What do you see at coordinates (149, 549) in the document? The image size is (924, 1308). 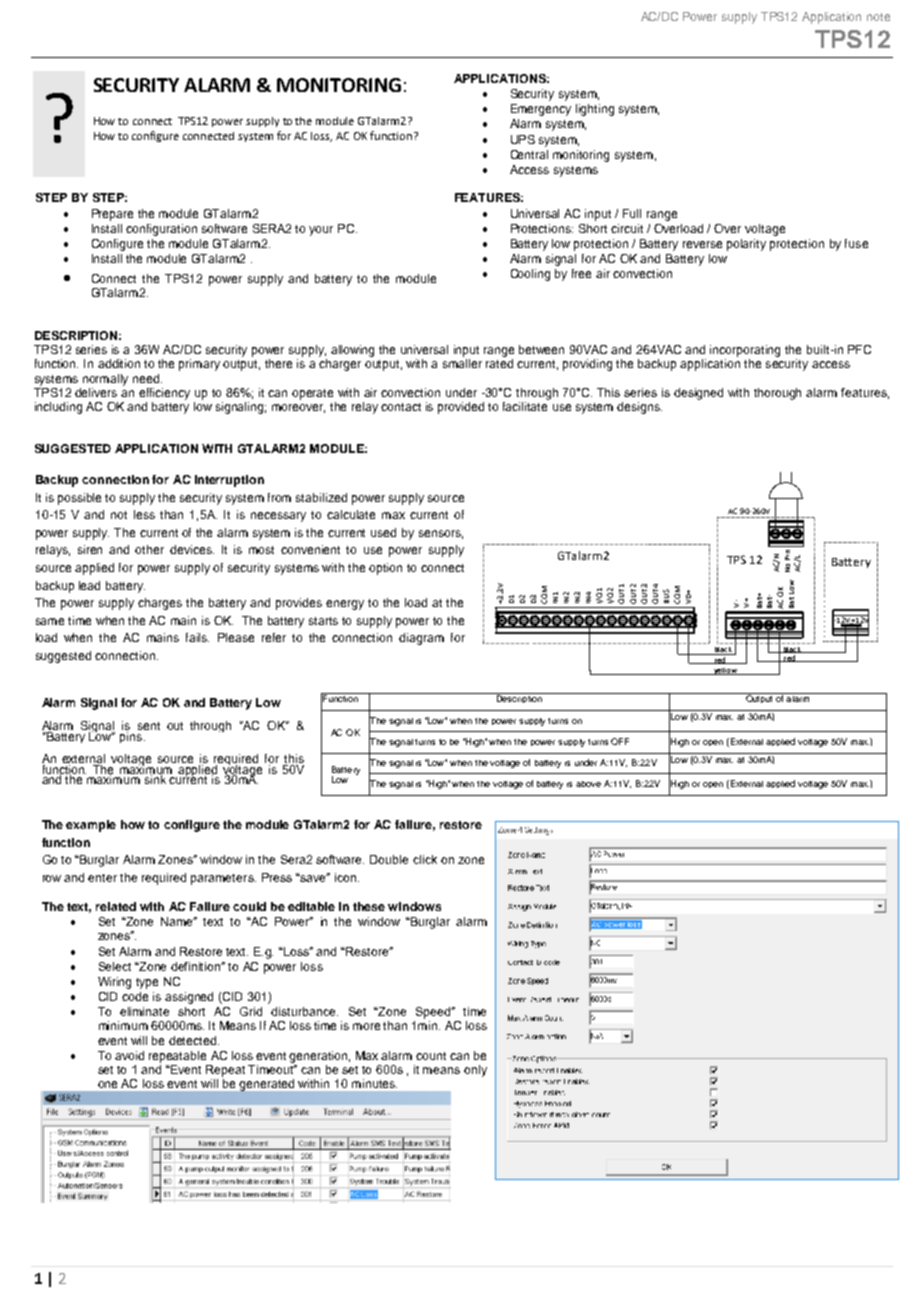 I see `other` at bounding box center [149, 549].
